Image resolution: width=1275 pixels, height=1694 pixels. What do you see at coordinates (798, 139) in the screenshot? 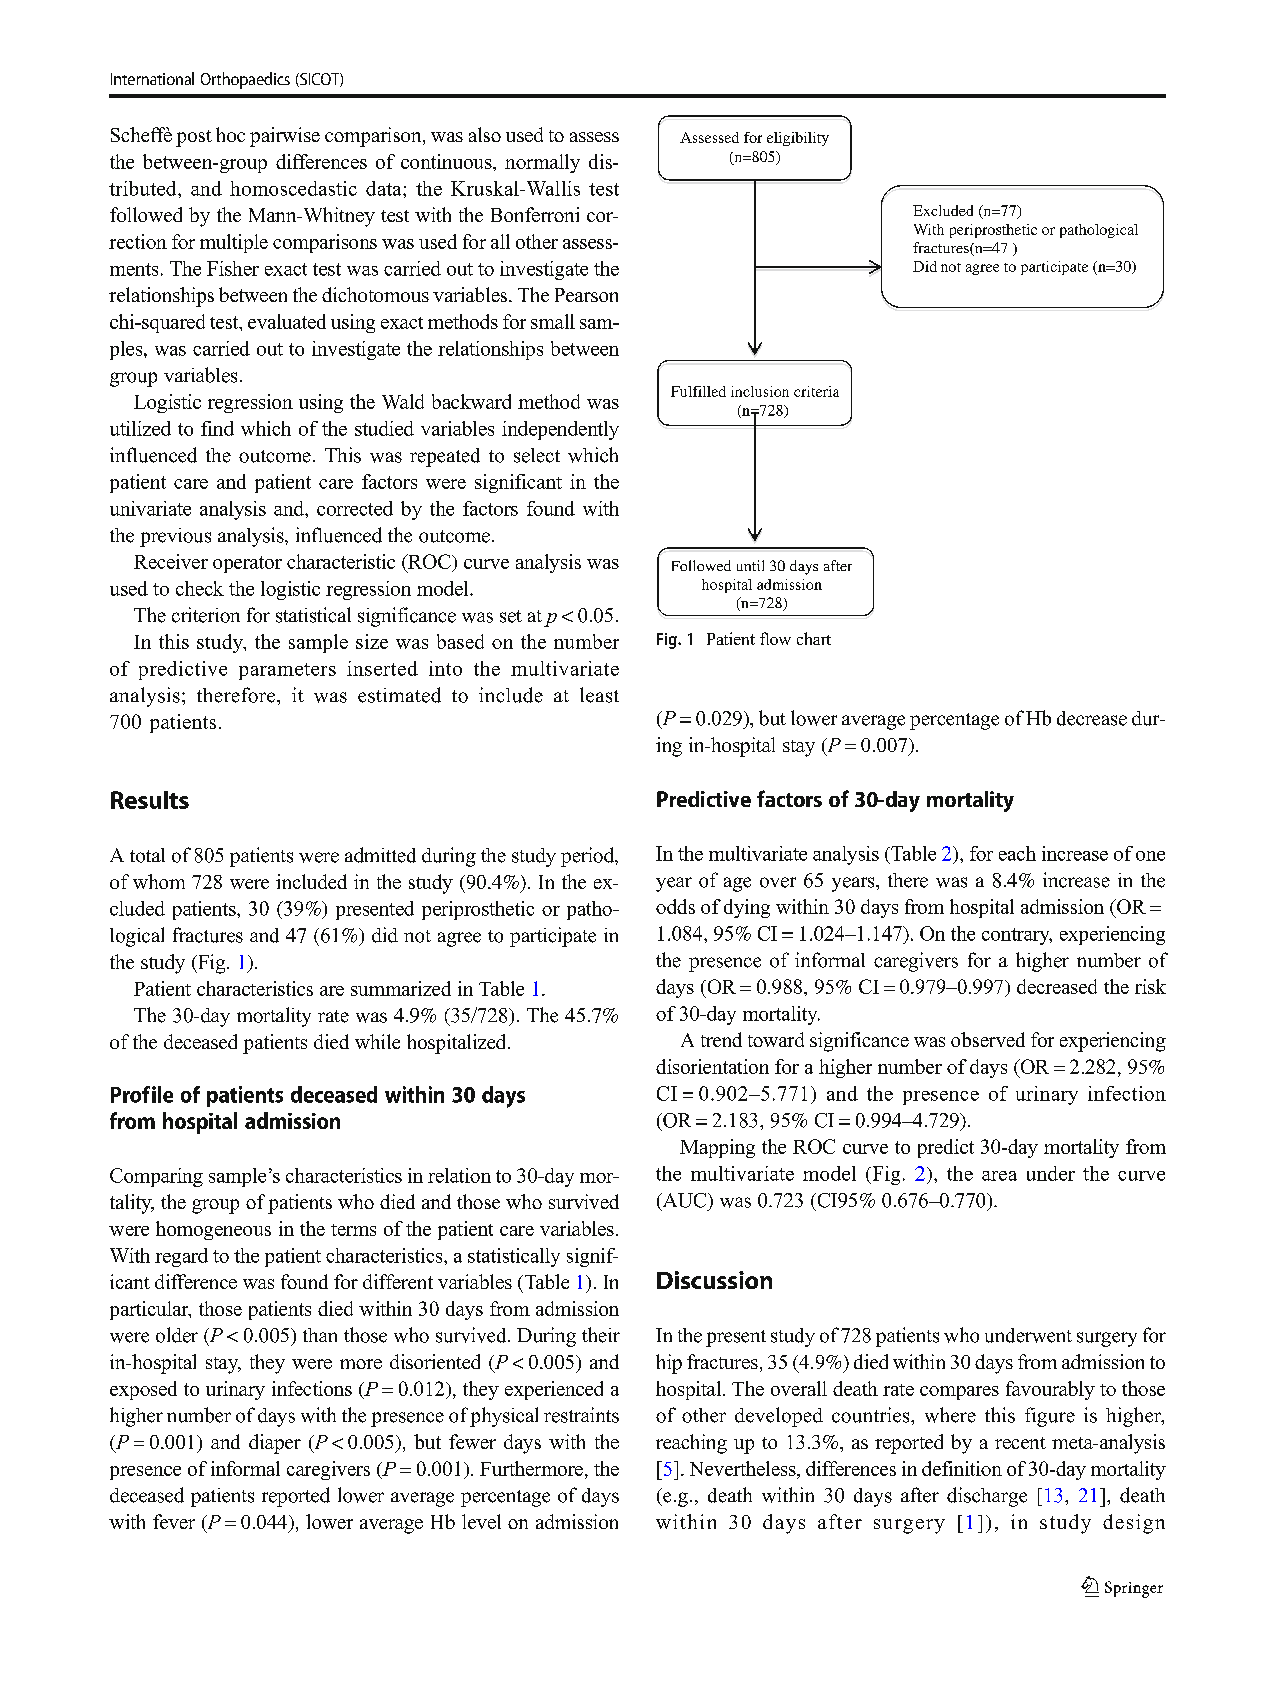
I see `eligibility` at bounding box center [798, 139].
